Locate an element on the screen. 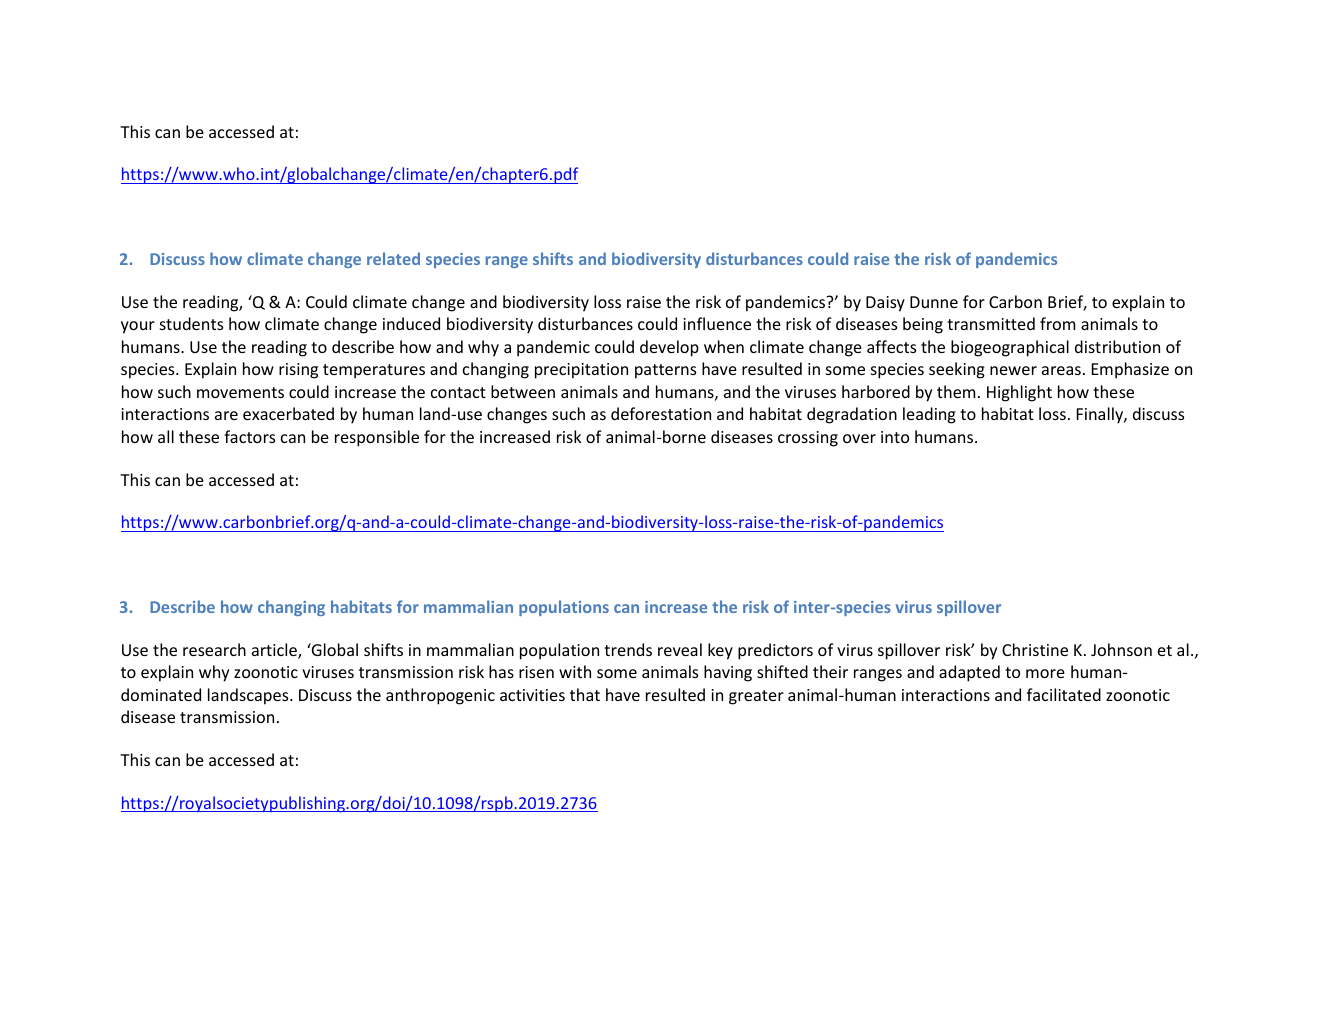 The height and width of the screenshot is (1025, 1326). article is located at coordinates (275, 651).
